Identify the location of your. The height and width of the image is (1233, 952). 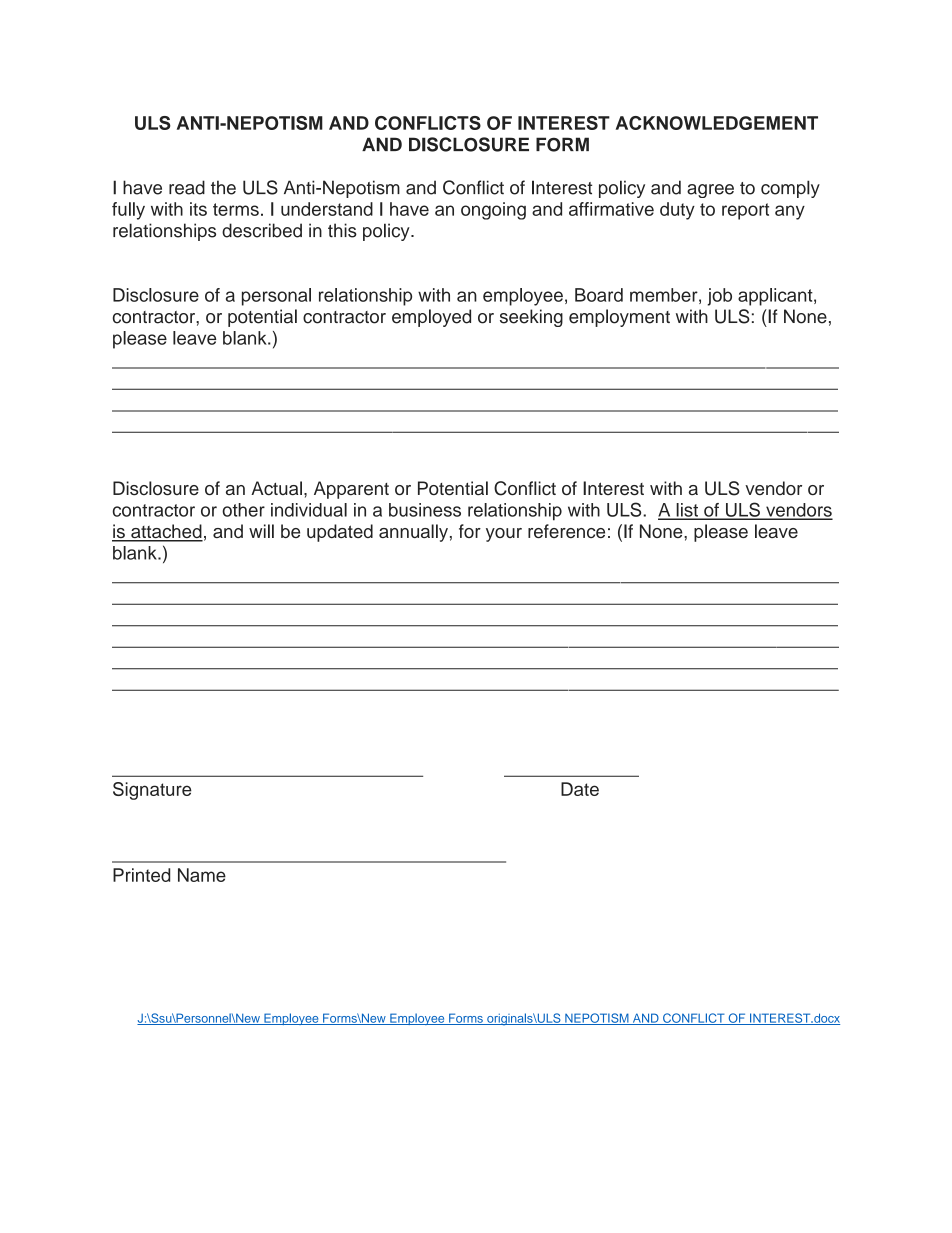
(504, 535).
